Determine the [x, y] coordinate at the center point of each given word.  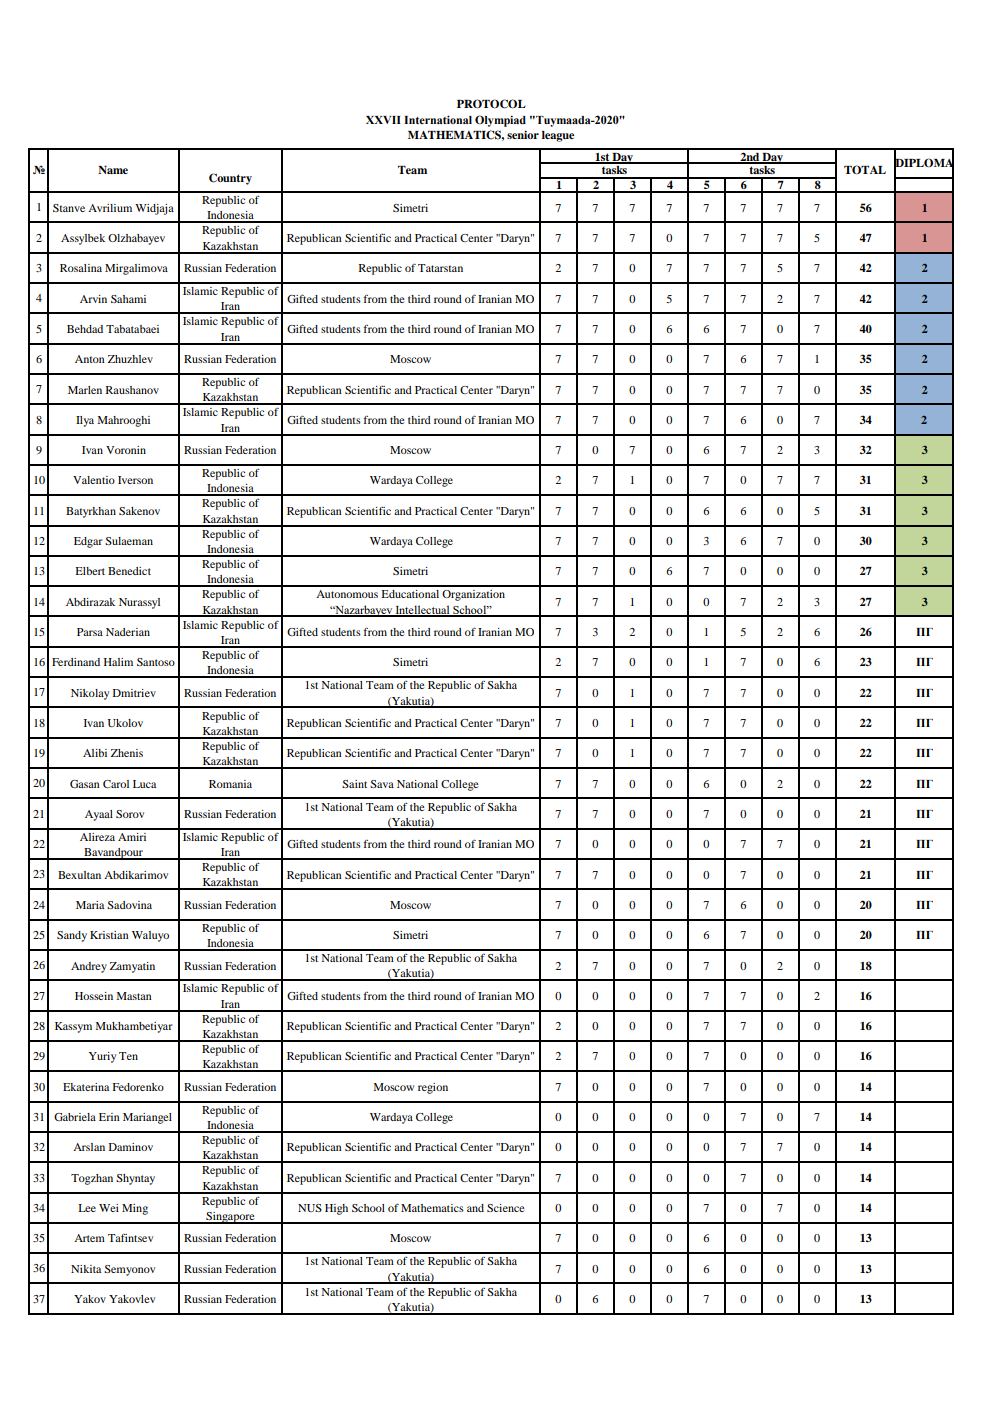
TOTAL [865, 170]
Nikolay [90, 694]
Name [113, 170]
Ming [135, 1209]
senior [523, 134]
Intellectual [423, 610]
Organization [473, 595]
